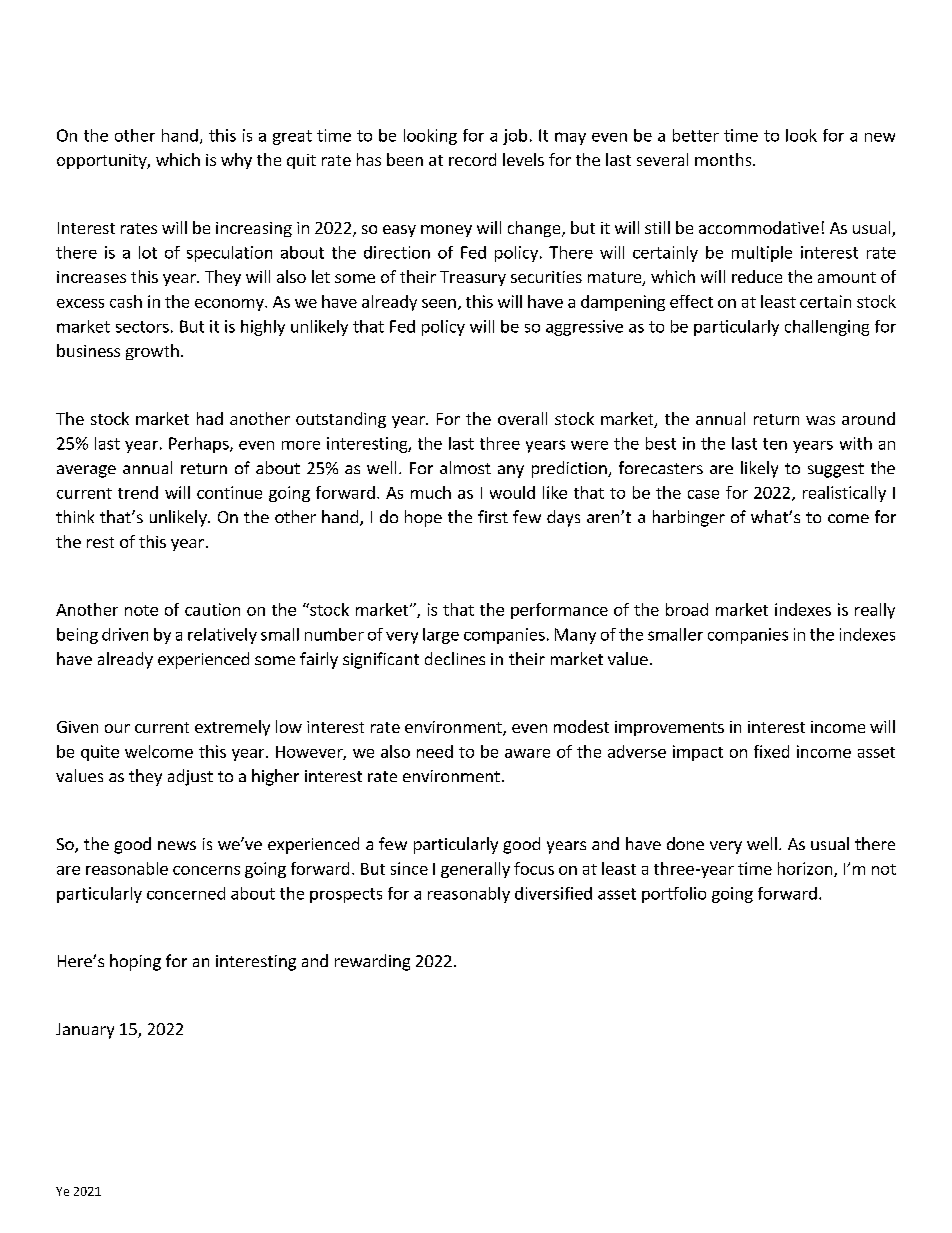 This image has height=1233, width=952. Describe the element at coordinates (135, 962) in the image. I see `hoping` at that location.
